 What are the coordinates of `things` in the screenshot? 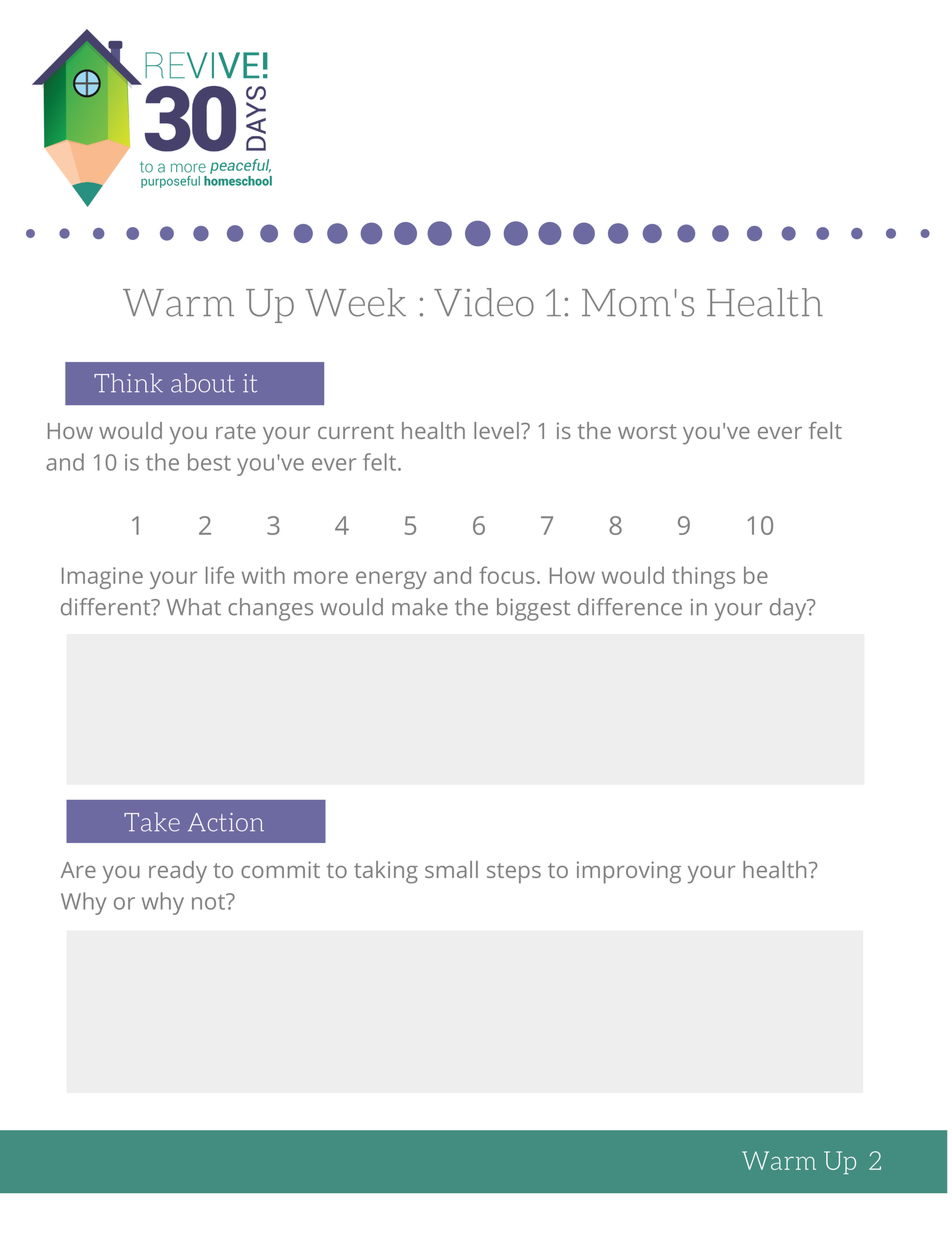 It's located at (703, 577).
